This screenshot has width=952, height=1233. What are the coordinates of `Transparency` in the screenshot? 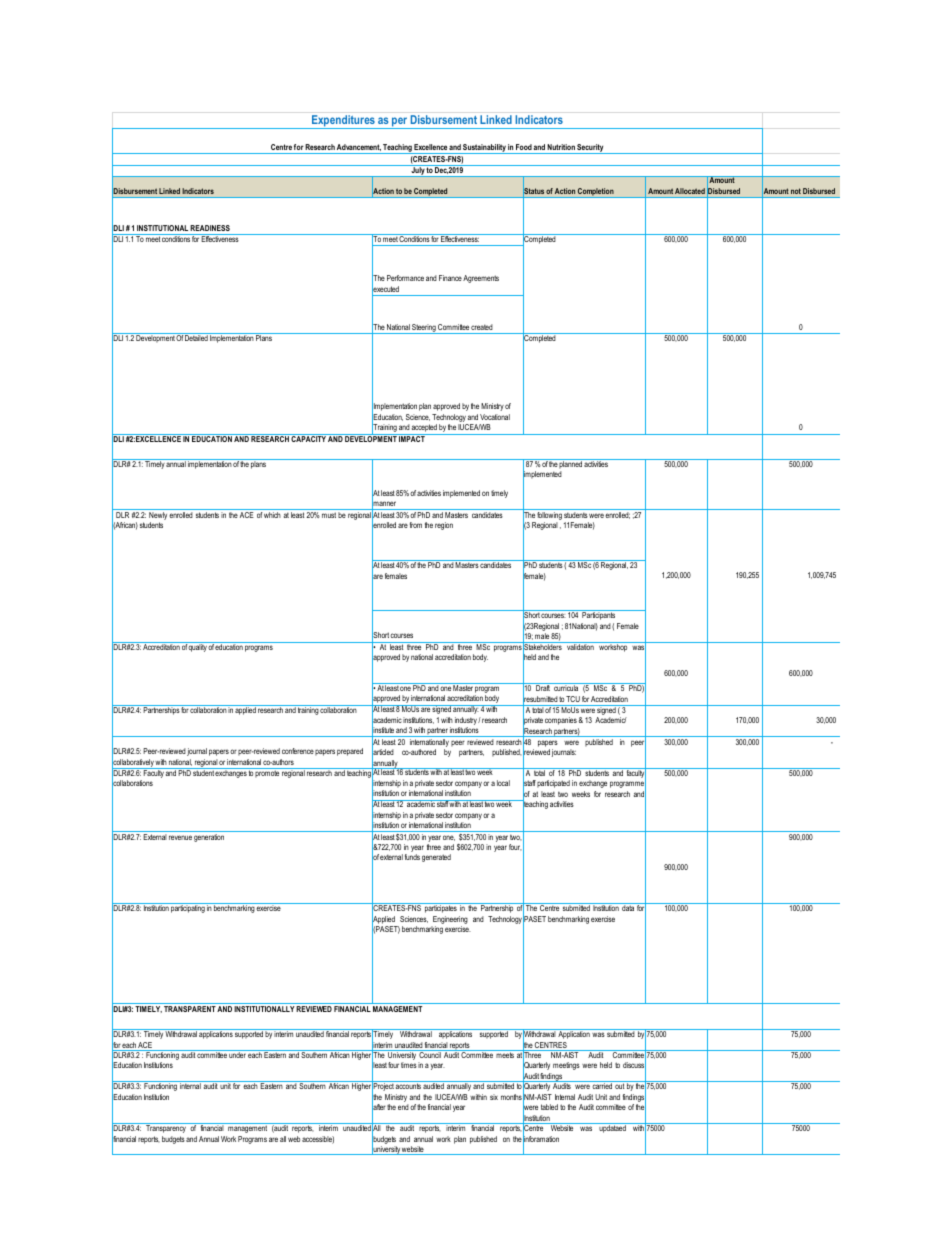 It's located at (166, 1128).
